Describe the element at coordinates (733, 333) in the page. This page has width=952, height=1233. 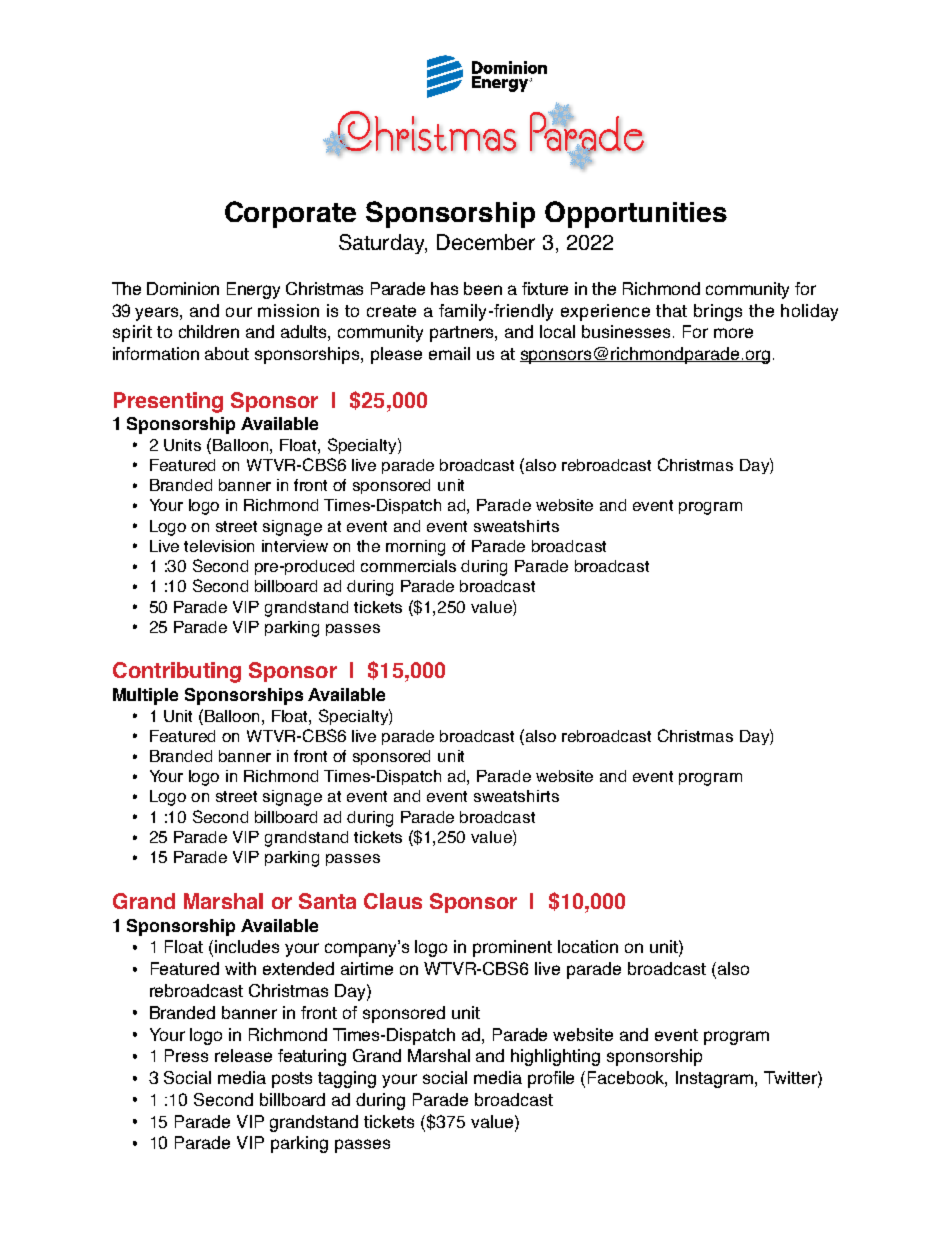
I see `more` at that location.
